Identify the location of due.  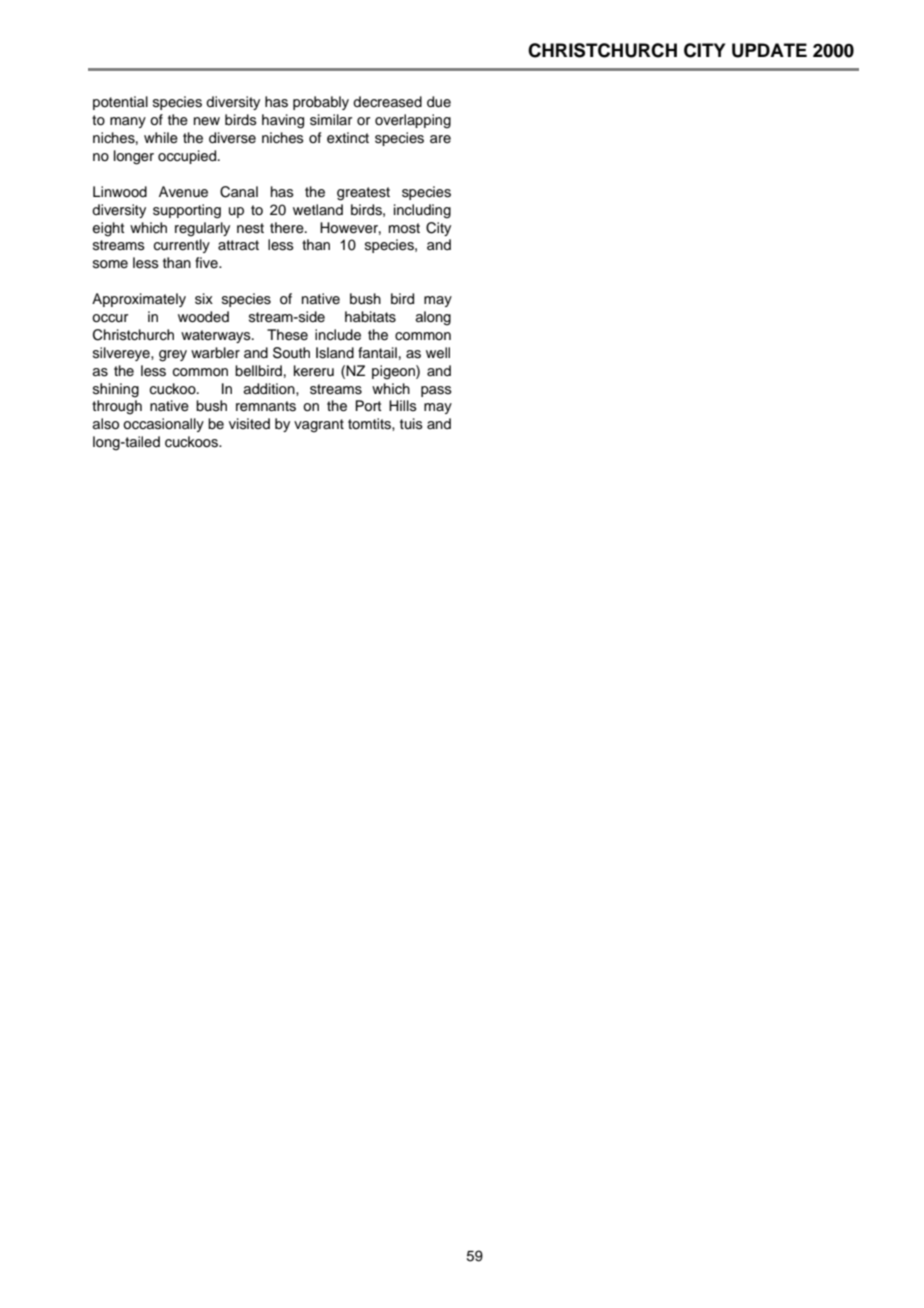
(439, 102).
